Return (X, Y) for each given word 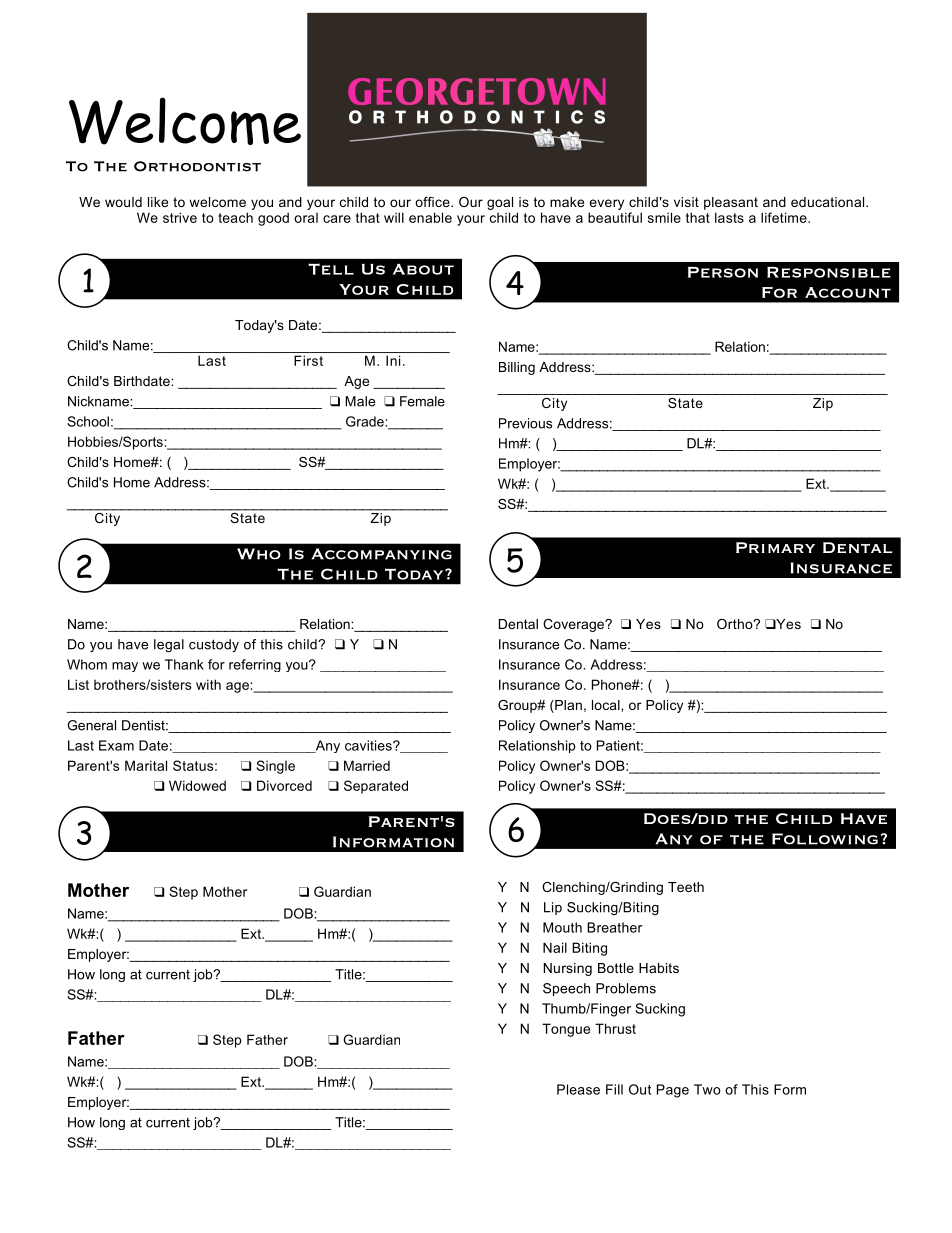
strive (180, 217)
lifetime (785, 217)
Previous (525, 423)
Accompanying (382, 554)
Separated (376, 787)
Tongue (566, 1030)
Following (825, 839)
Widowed (197, 785)
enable (430, 217)
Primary (775, 547)
